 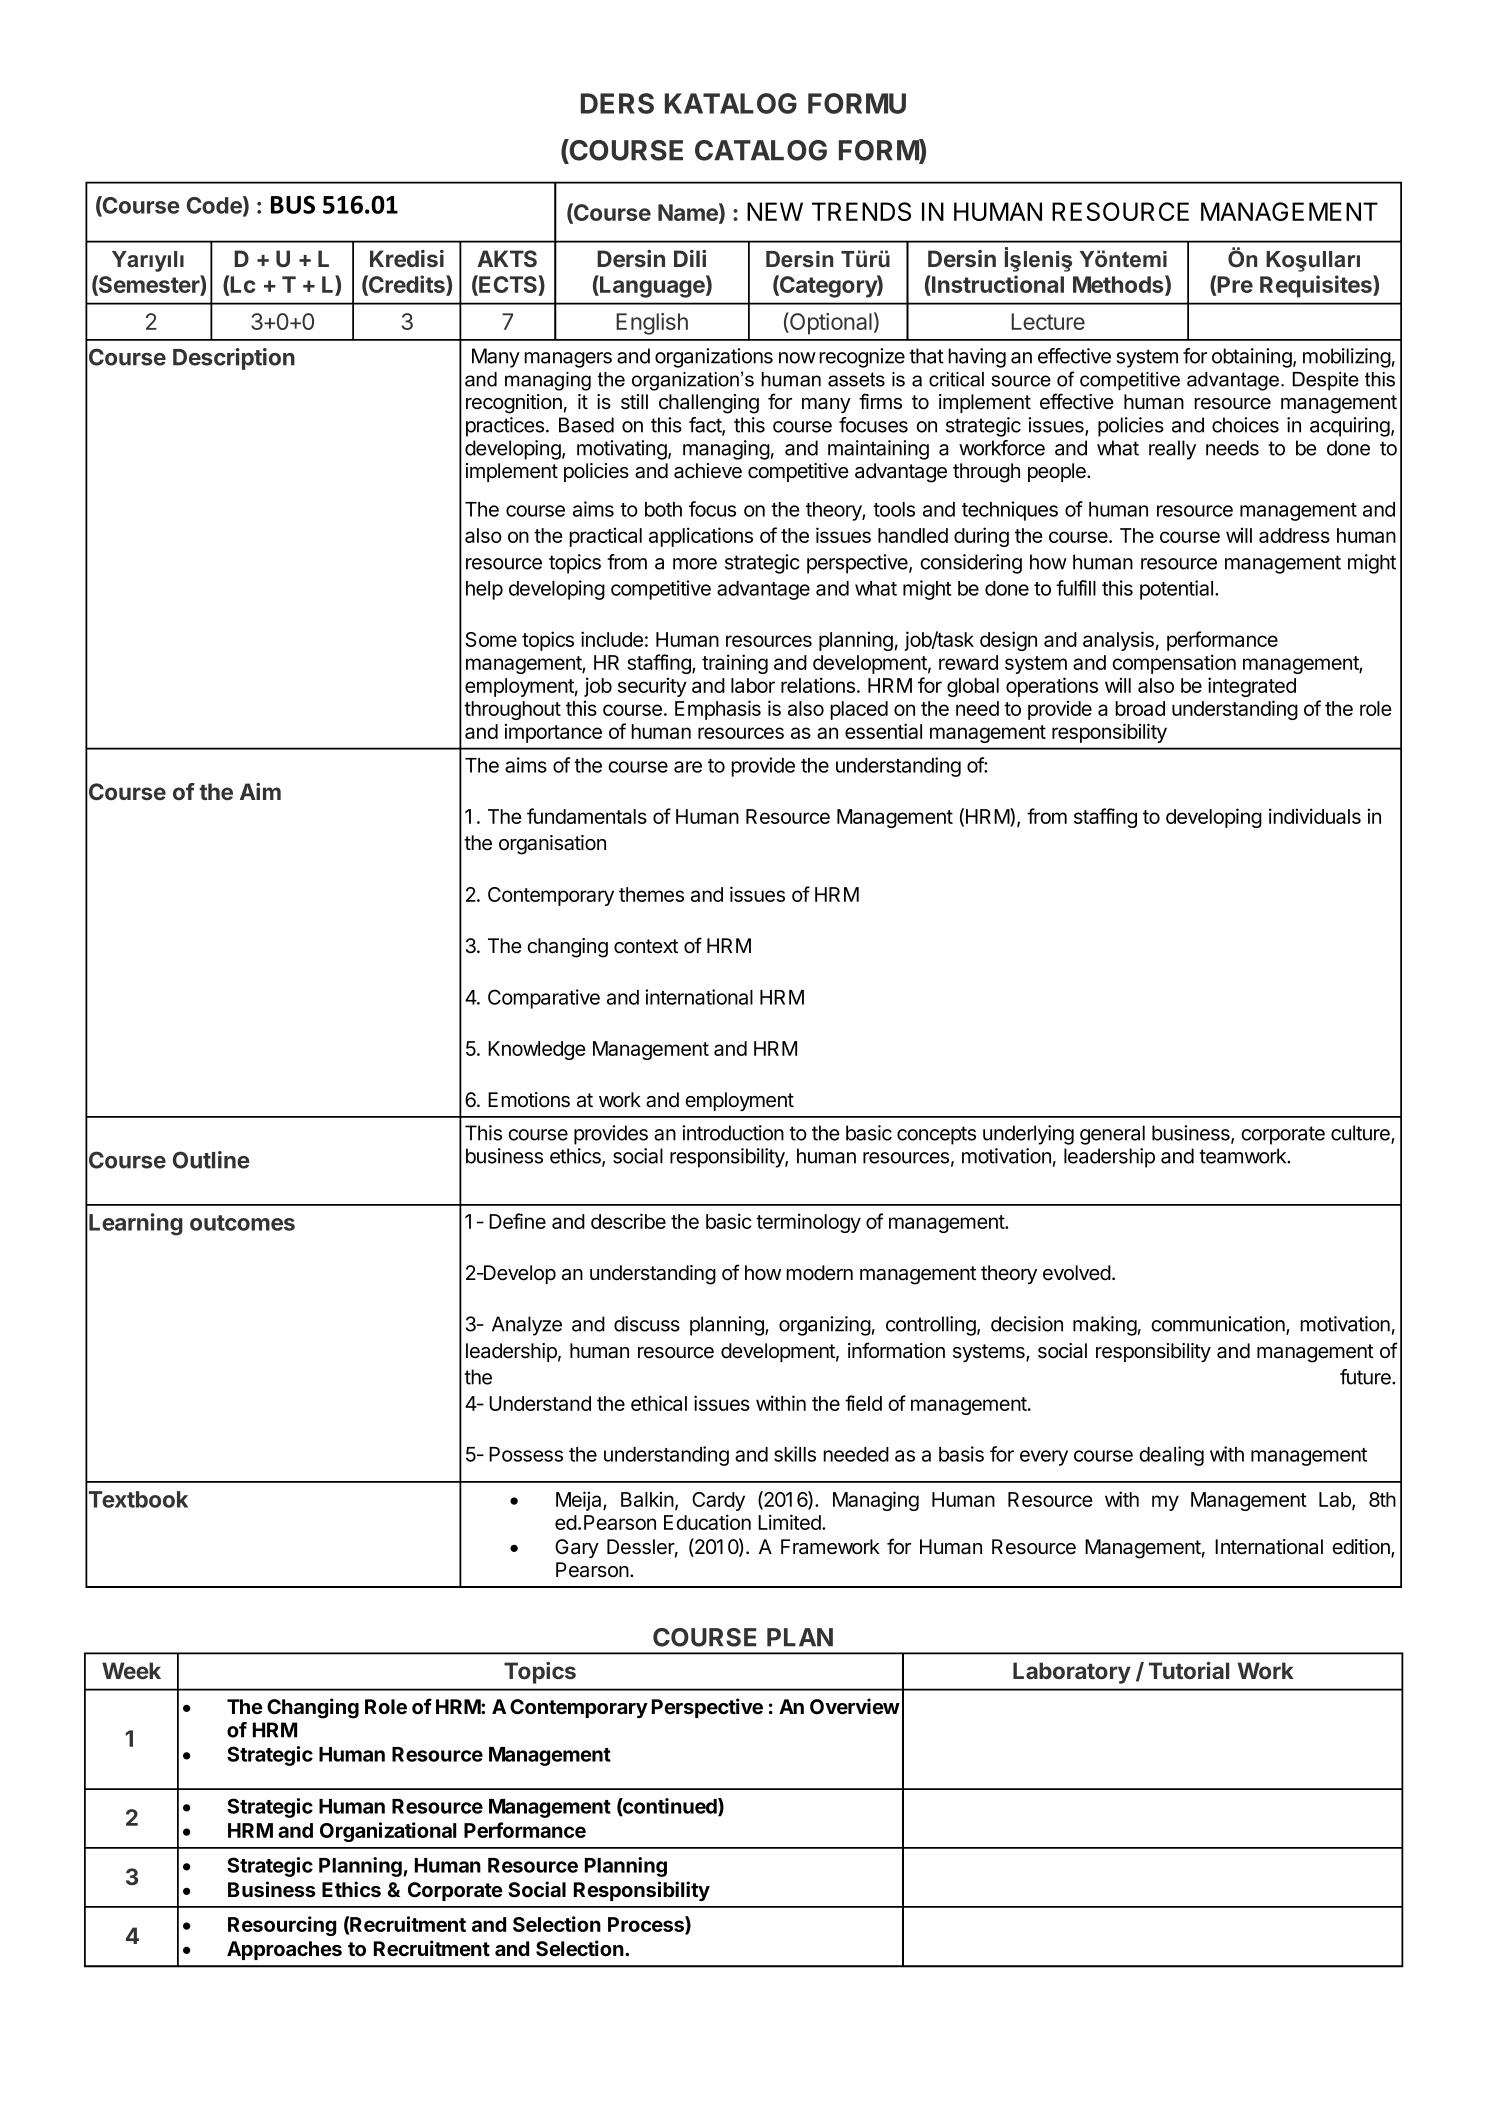 What do you see at coordinates (775, 211) in the screenshot?
I see `NEW` at bounding box center [775, 211].
